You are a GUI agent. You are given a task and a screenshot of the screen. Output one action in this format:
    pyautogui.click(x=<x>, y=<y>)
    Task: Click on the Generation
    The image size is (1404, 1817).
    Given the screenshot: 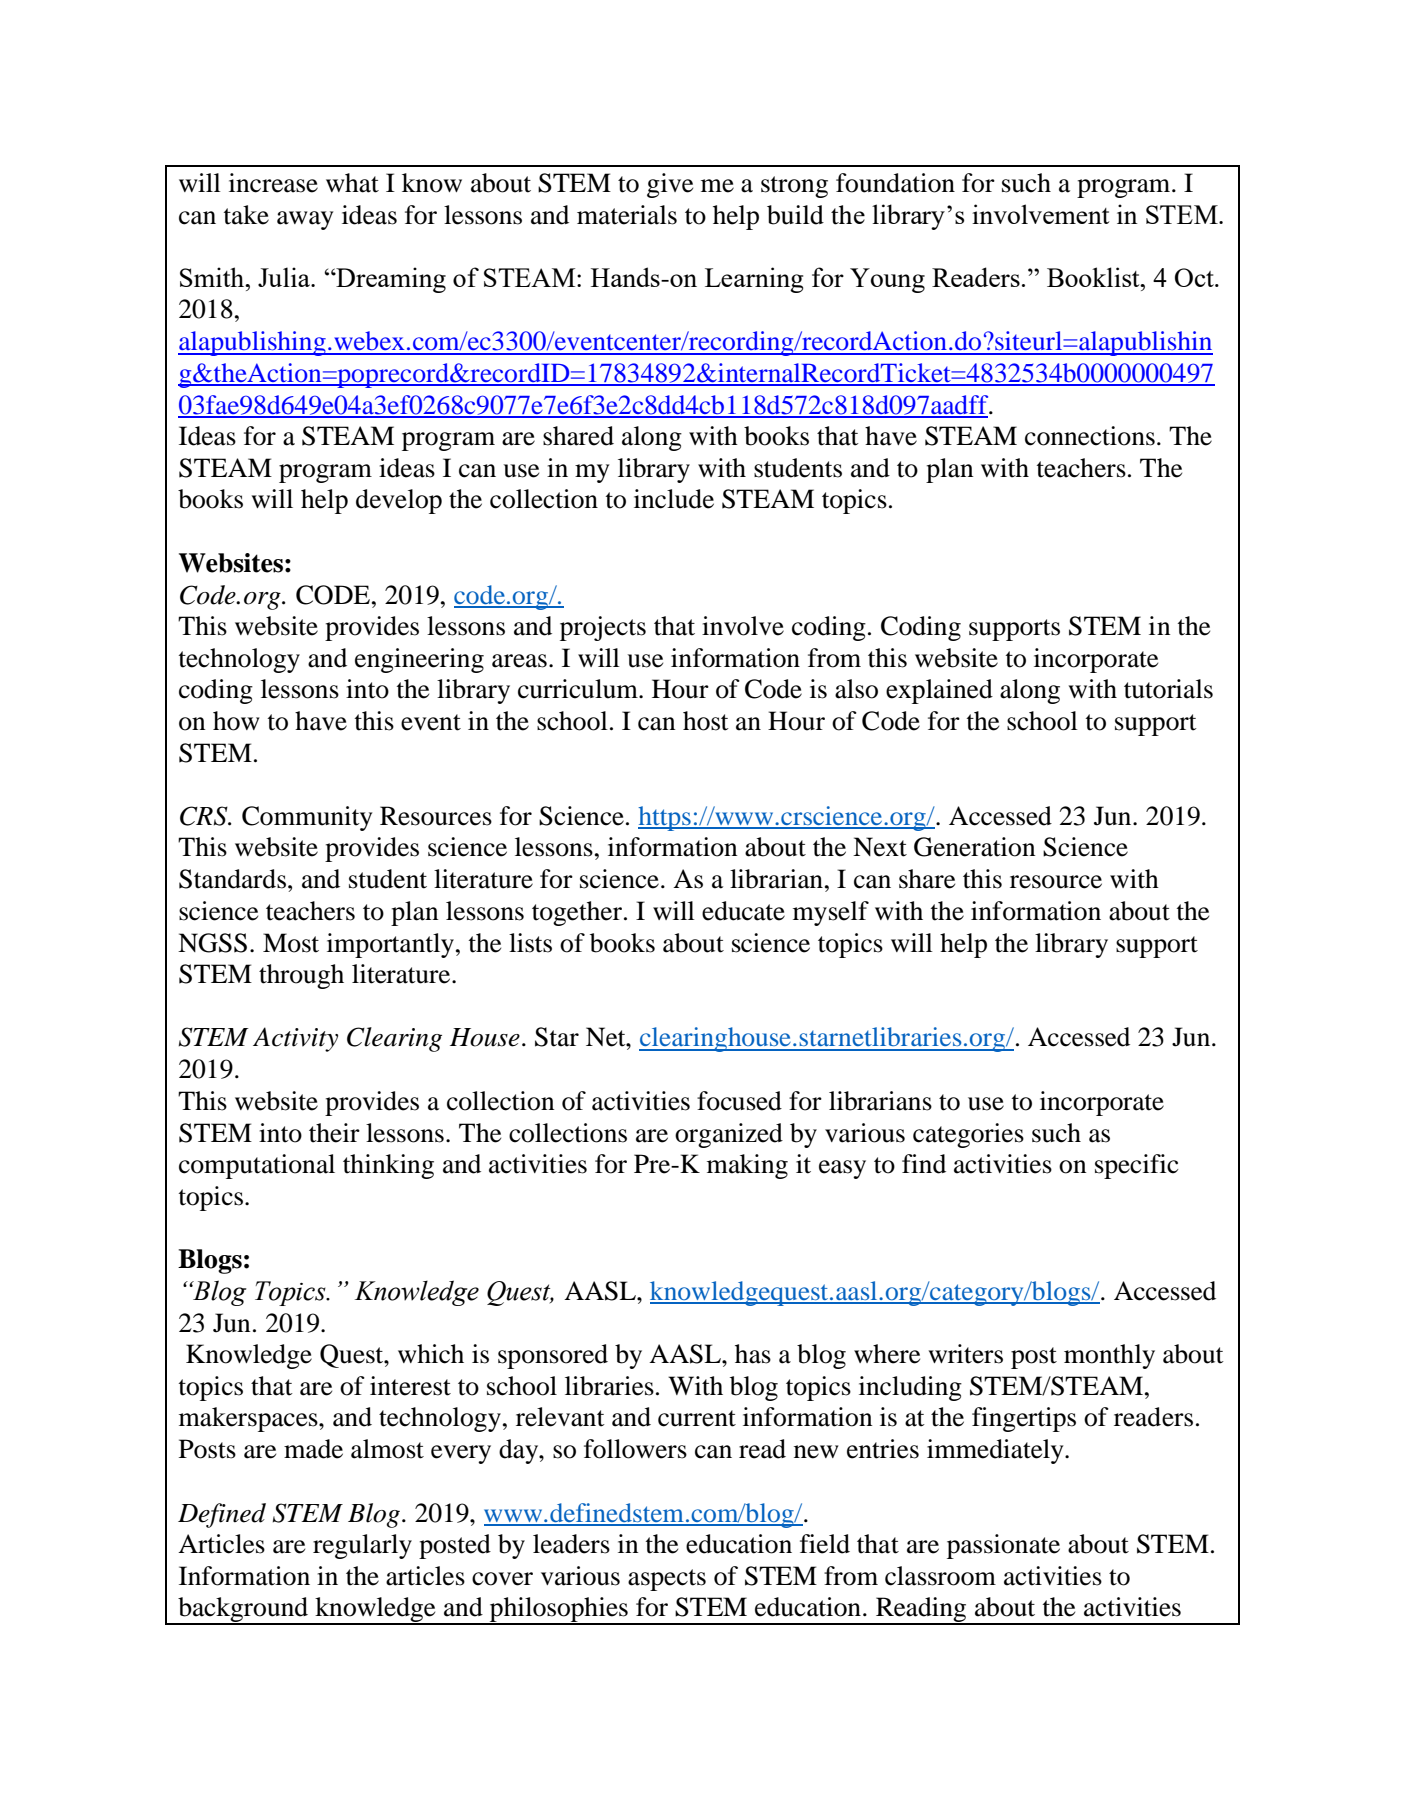 What is the action you would take?
    pyautogui.click(x=975, y=847)
